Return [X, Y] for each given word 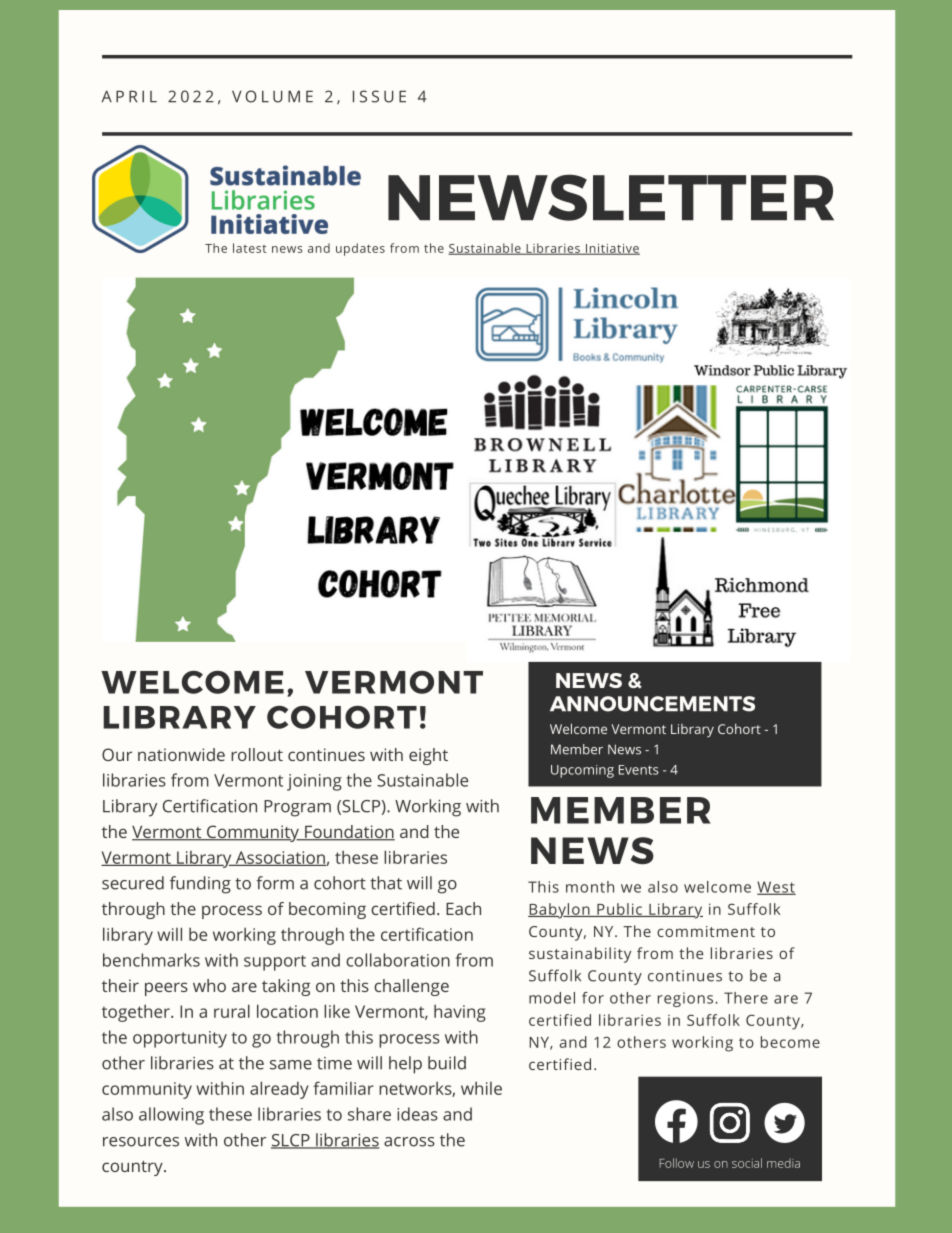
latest [250, 248]
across [409, 1142]
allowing [171, 1116]
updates [360, 249]
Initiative [612, 249]
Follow [677, 1163]
